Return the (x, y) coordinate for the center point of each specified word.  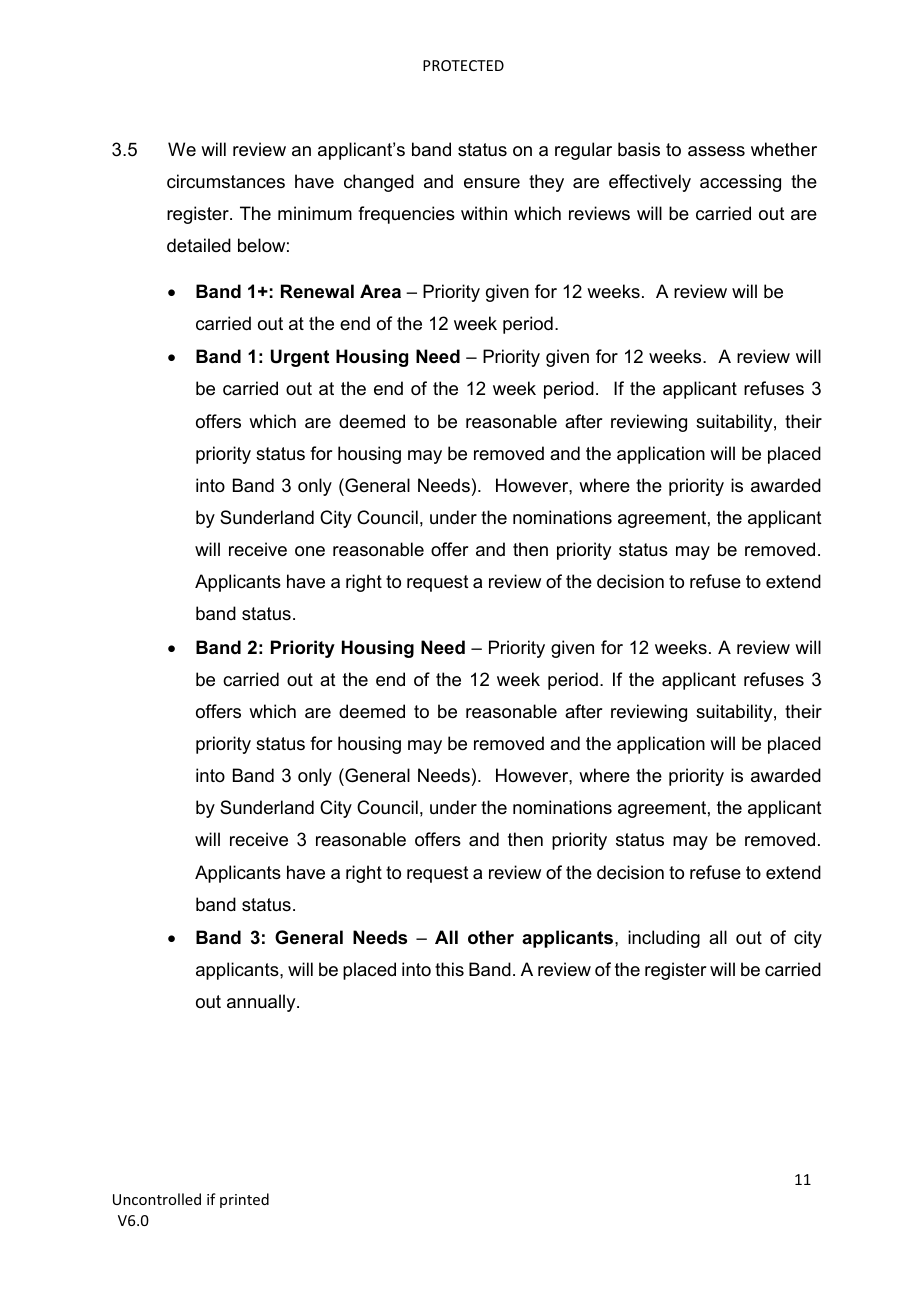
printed (244, 1200)
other (491, 937)
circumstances (226, 181)
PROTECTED (463, 65)
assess (716, 151)
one (310, 551)
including (664, 939)
